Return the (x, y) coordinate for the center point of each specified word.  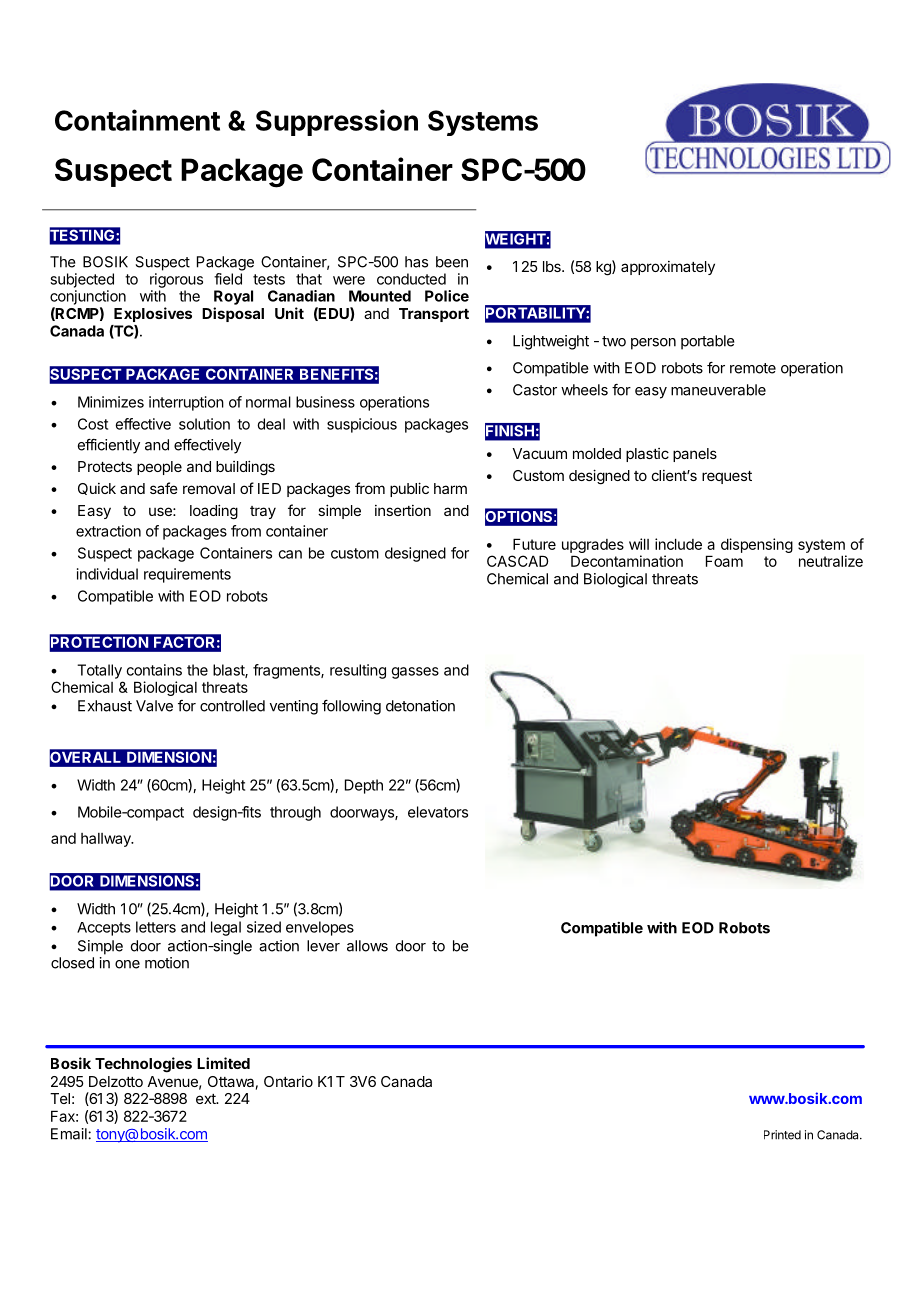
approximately (668, 268)
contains (154, 670)
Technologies (143, 1065)
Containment (137, 120)
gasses (415, 673)
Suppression (337, 122)
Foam (724, 561)
